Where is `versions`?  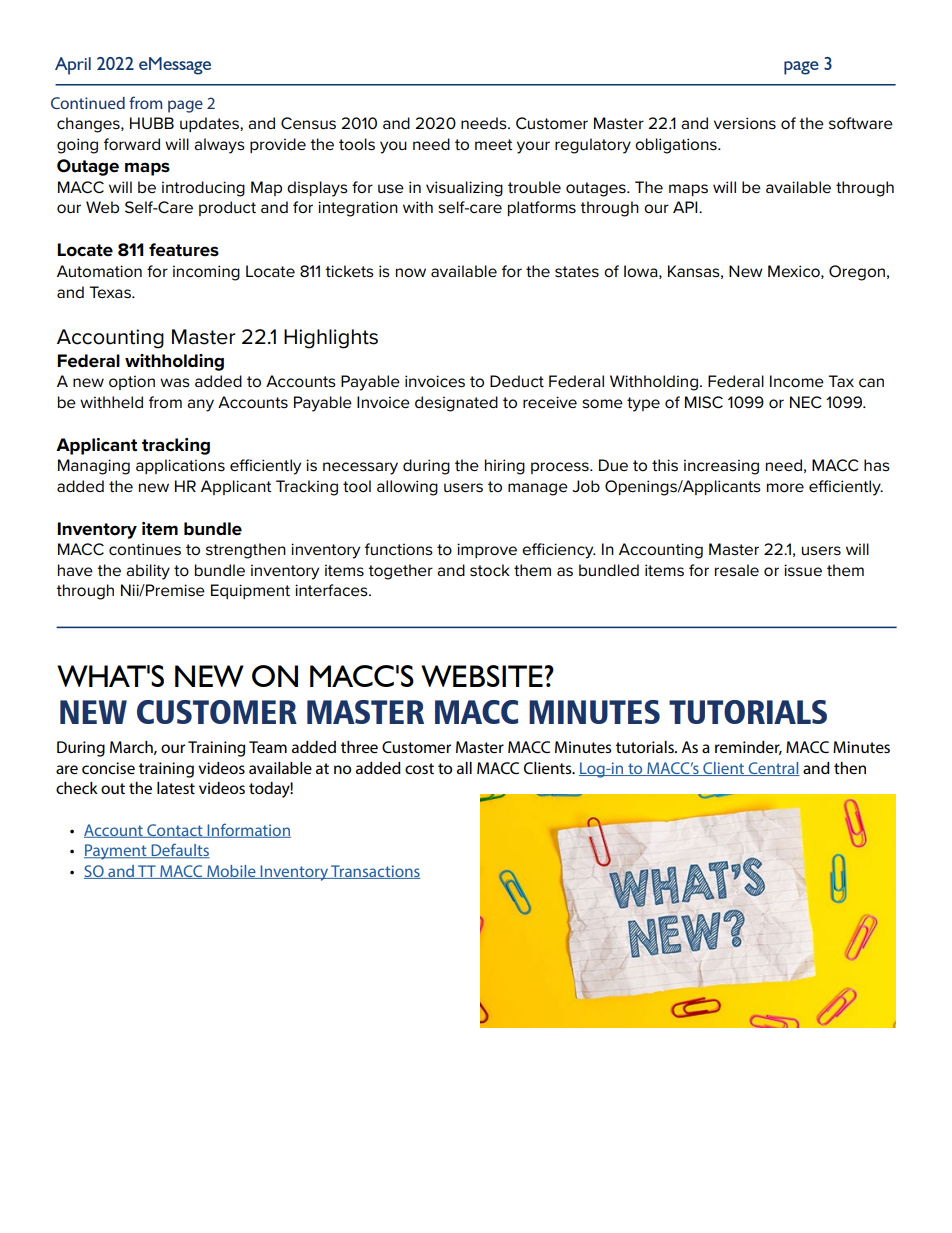
versions is located at coordinates (745, 123).
